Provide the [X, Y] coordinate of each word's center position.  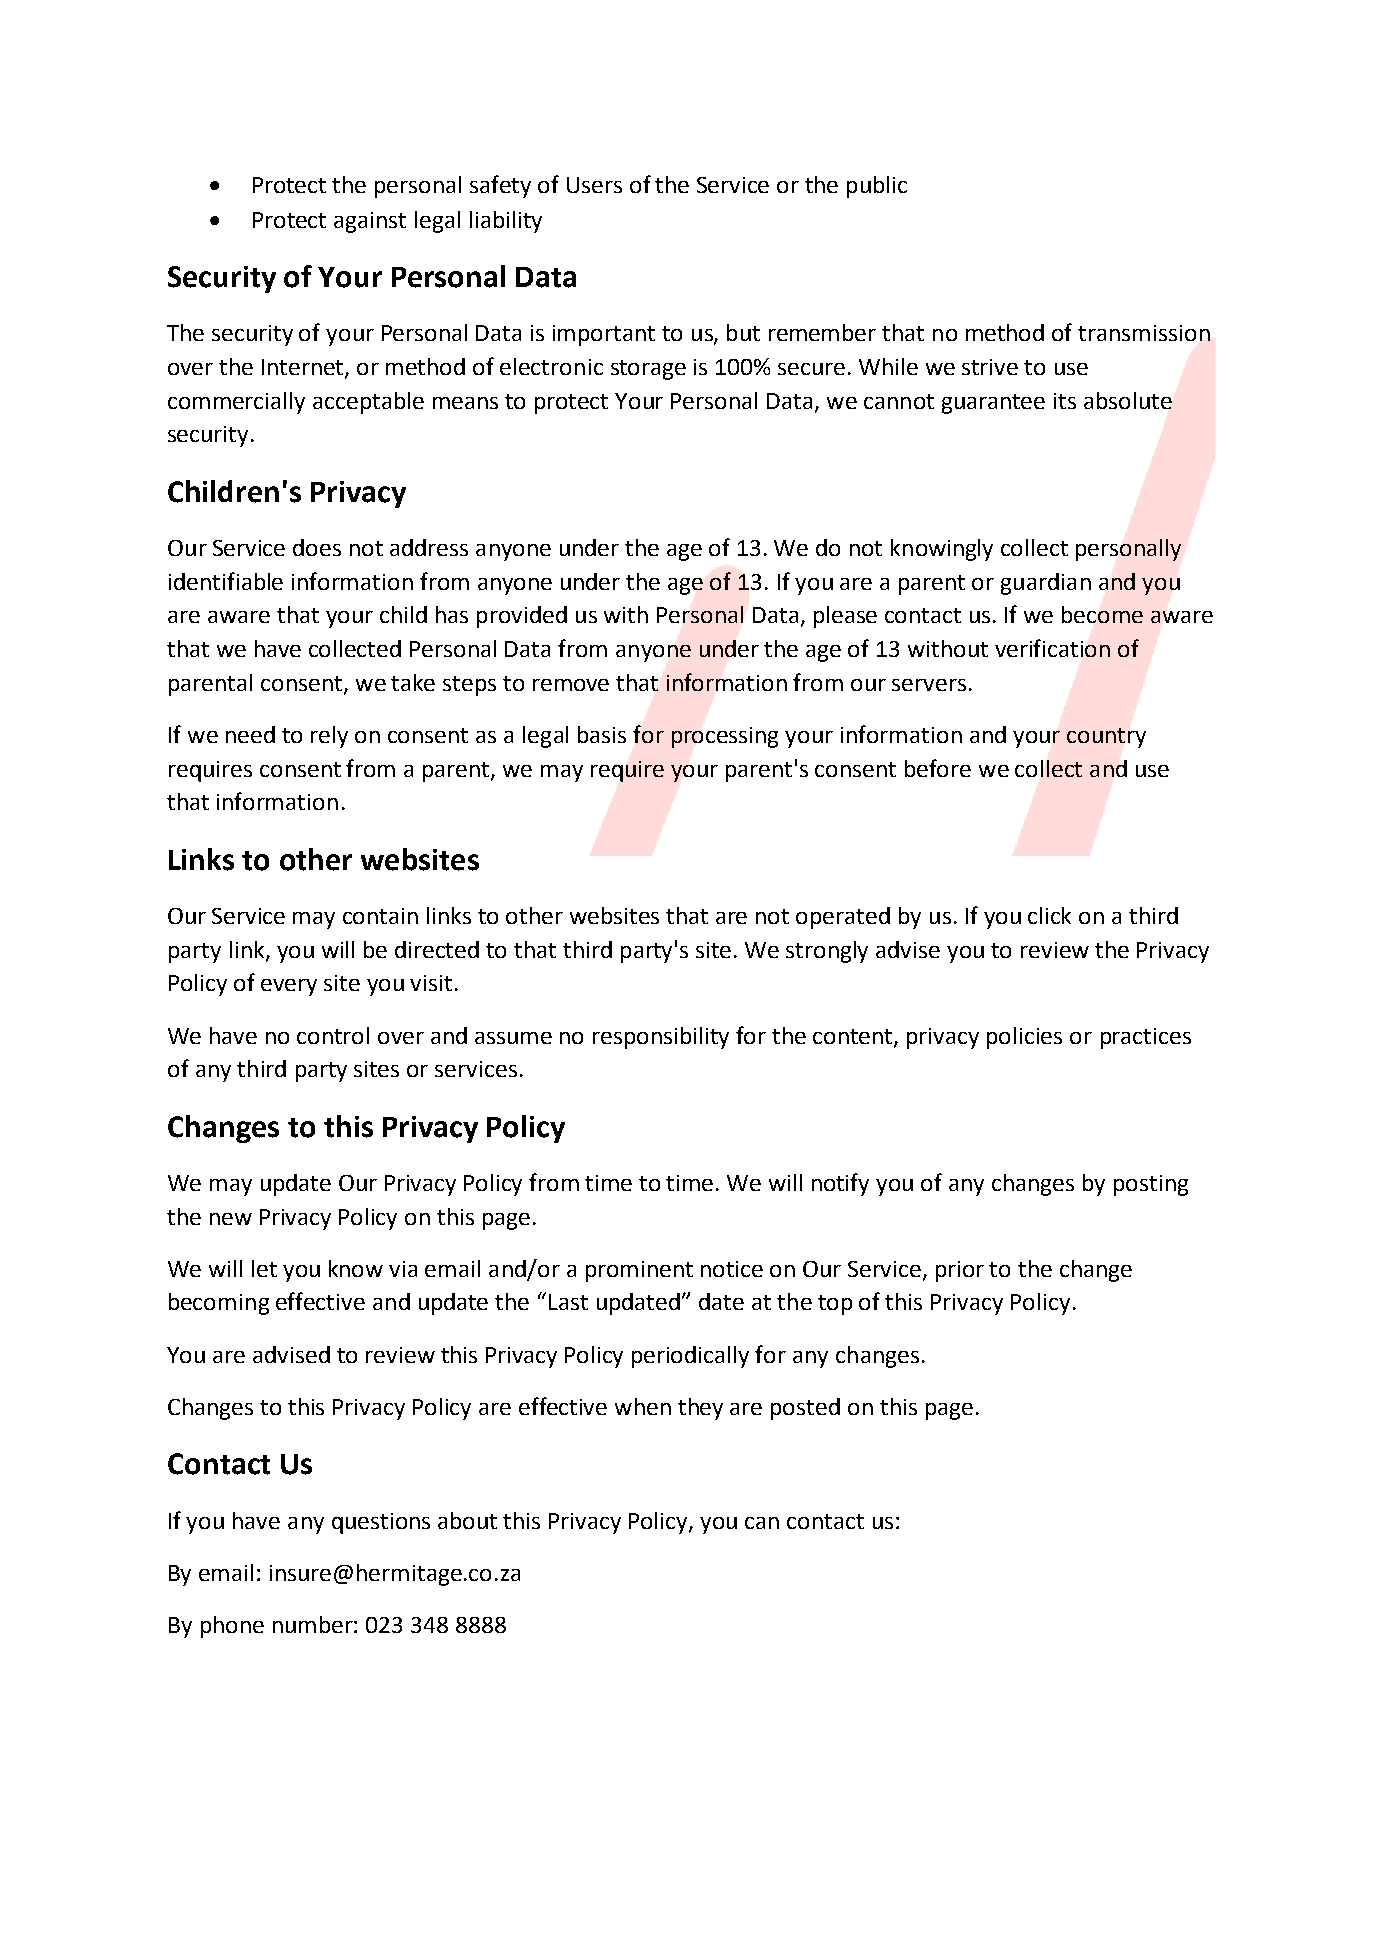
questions [381, 1523]
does [317, 547]
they [700, 1409]
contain [380, 916]
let [264, 1268]
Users [594, 185]
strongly [827, 952]
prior [960, 1271]
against [370, 222]
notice [732, 1269]
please [845, 617]
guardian [1046, 584]
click [1049, 915]
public [877, 187]
